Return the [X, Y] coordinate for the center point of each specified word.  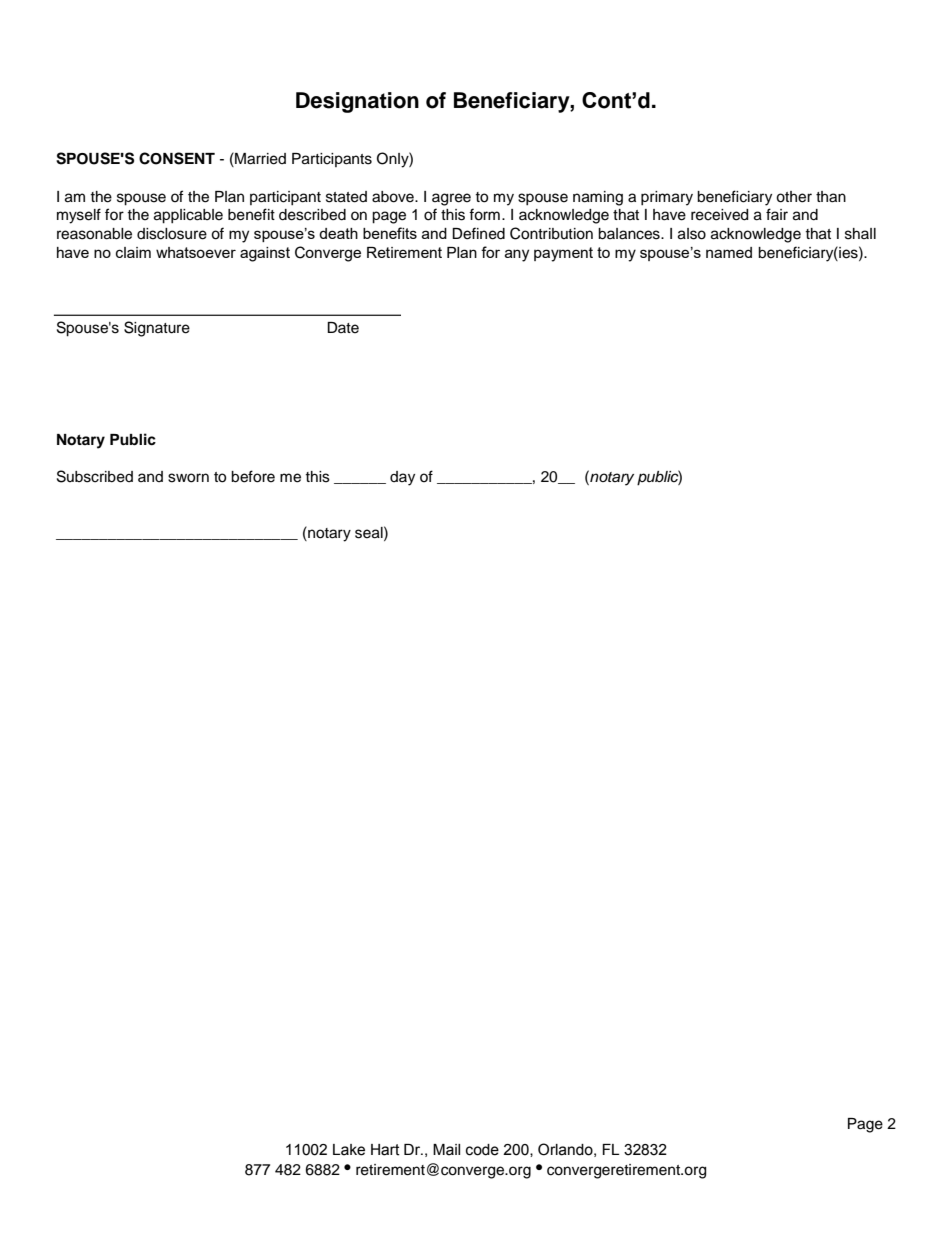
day [402, 478]
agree [451, 199]
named [729, 252]
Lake [349, 1150]
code [482, 1150]
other [794, 197]
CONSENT [177, 158]
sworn [188, 478]
